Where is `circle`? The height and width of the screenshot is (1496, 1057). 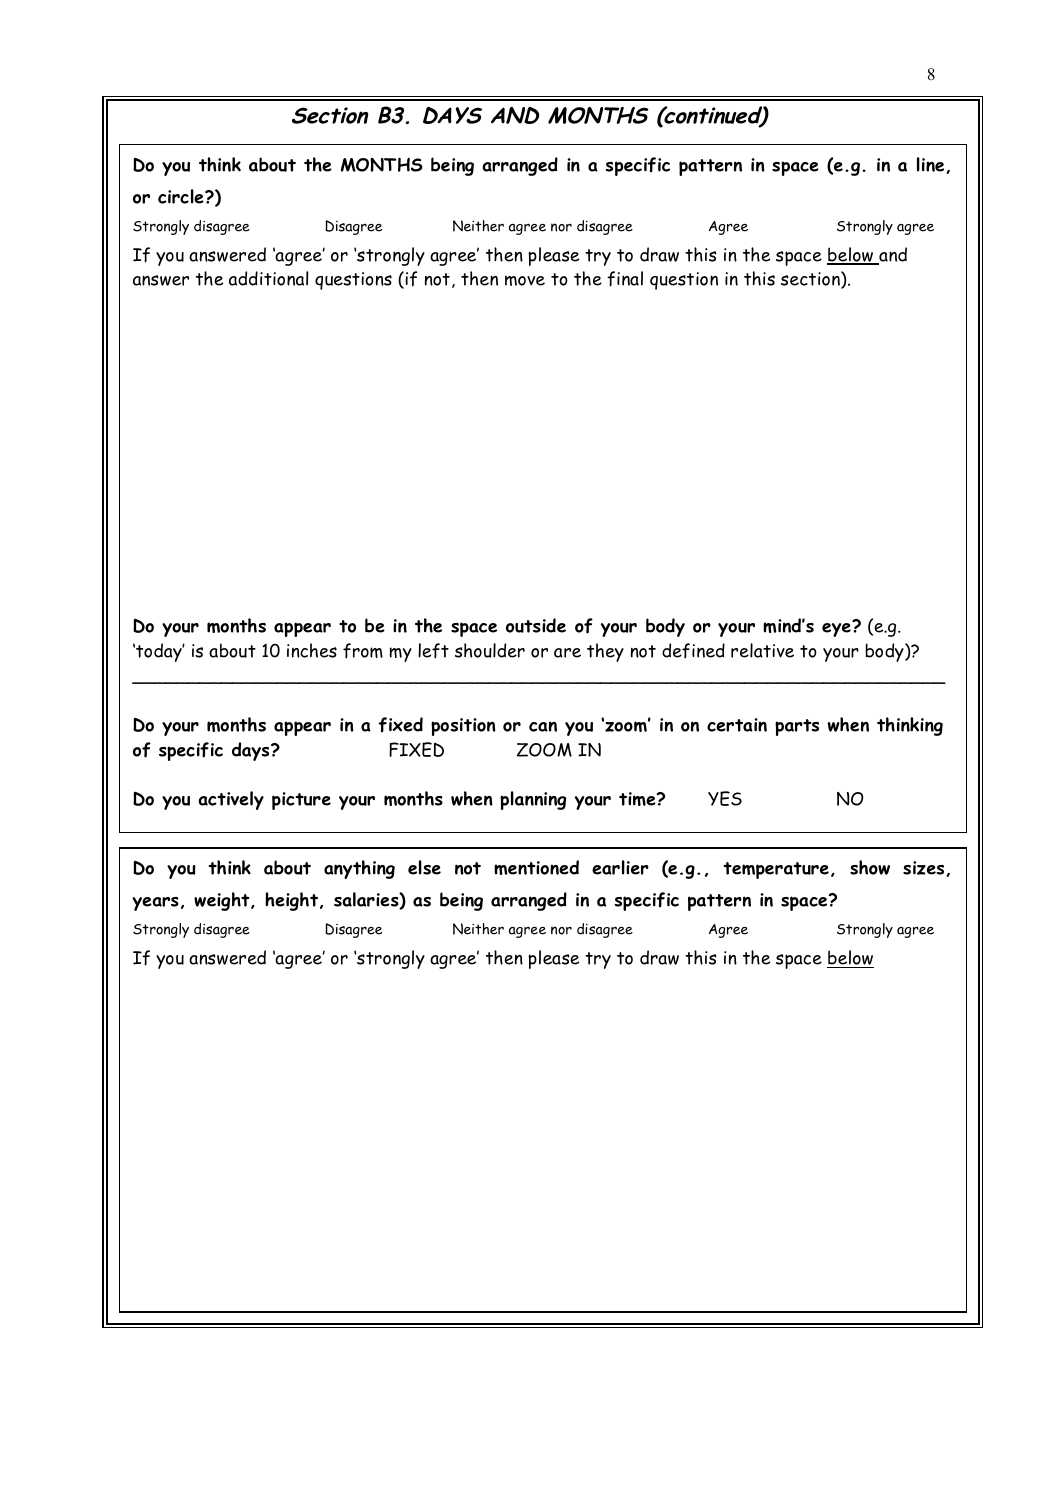 circle is located at coordinates (182, 196).
